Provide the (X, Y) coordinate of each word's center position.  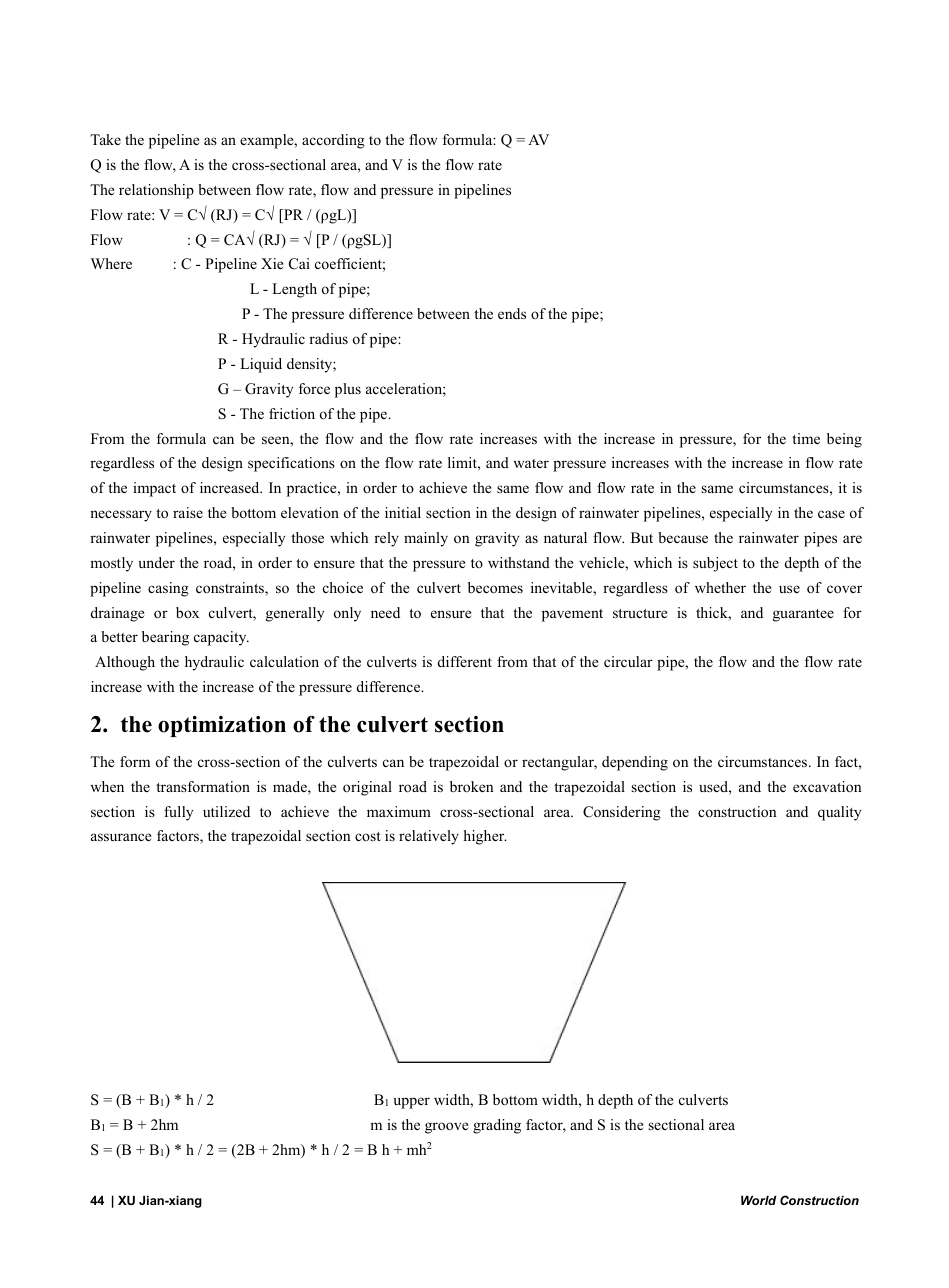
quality (839, 813)
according (333, 141)
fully (178, 813)
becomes (495, 587)
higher (485, 837)
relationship (156, 191)
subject (715, 564)
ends (512, 313)
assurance (121, 837)
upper (412, 1103)
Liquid (261, 365)
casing (168, 589)
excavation (827, 786)
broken (472, 786)
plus (348, 390)
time (806, 438)
